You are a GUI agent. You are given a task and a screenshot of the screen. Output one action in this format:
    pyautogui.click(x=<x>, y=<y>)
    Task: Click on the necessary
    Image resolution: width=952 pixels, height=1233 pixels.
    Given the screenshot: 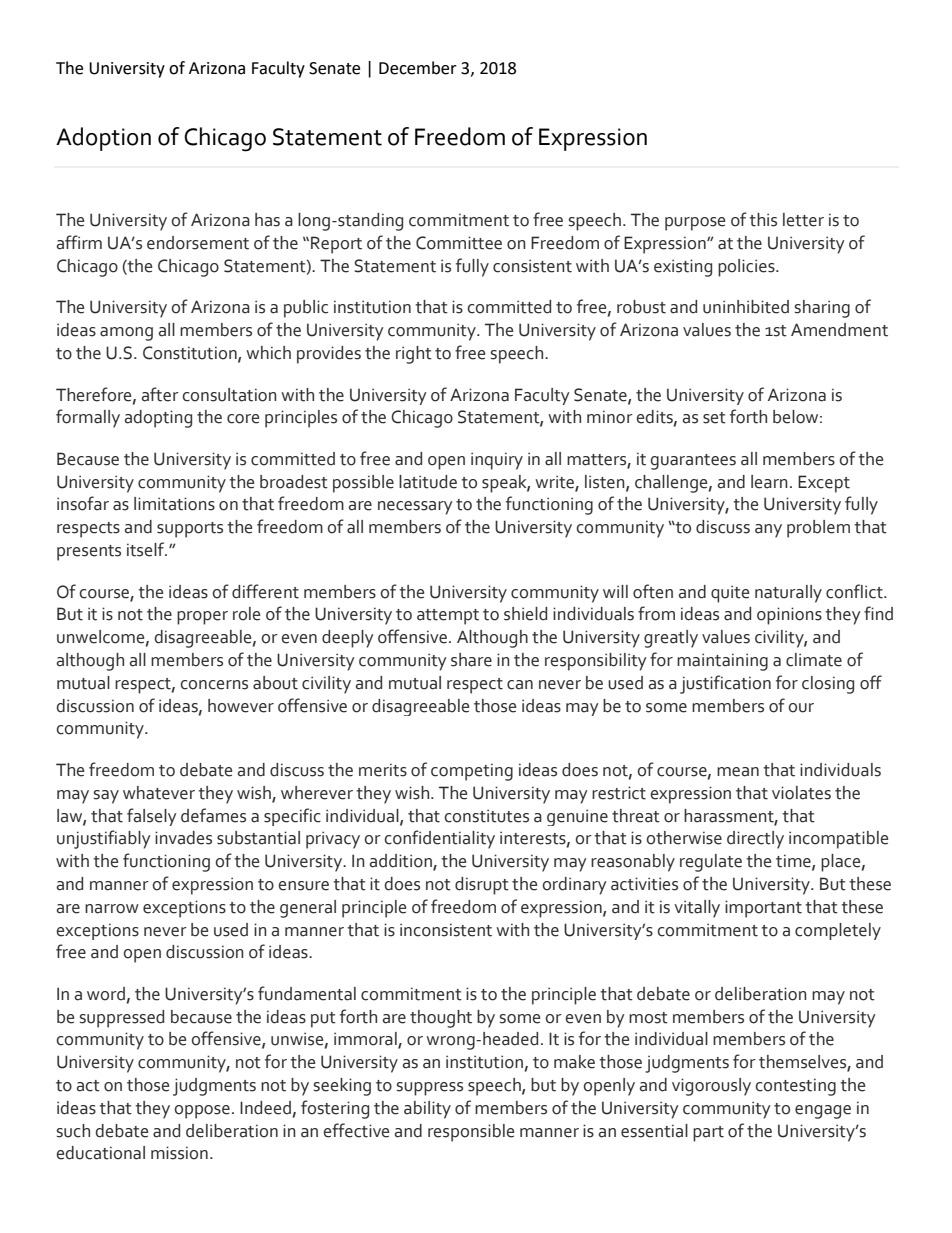 What is the action you would take?
    pyautogui.click(x=415, y=508)
